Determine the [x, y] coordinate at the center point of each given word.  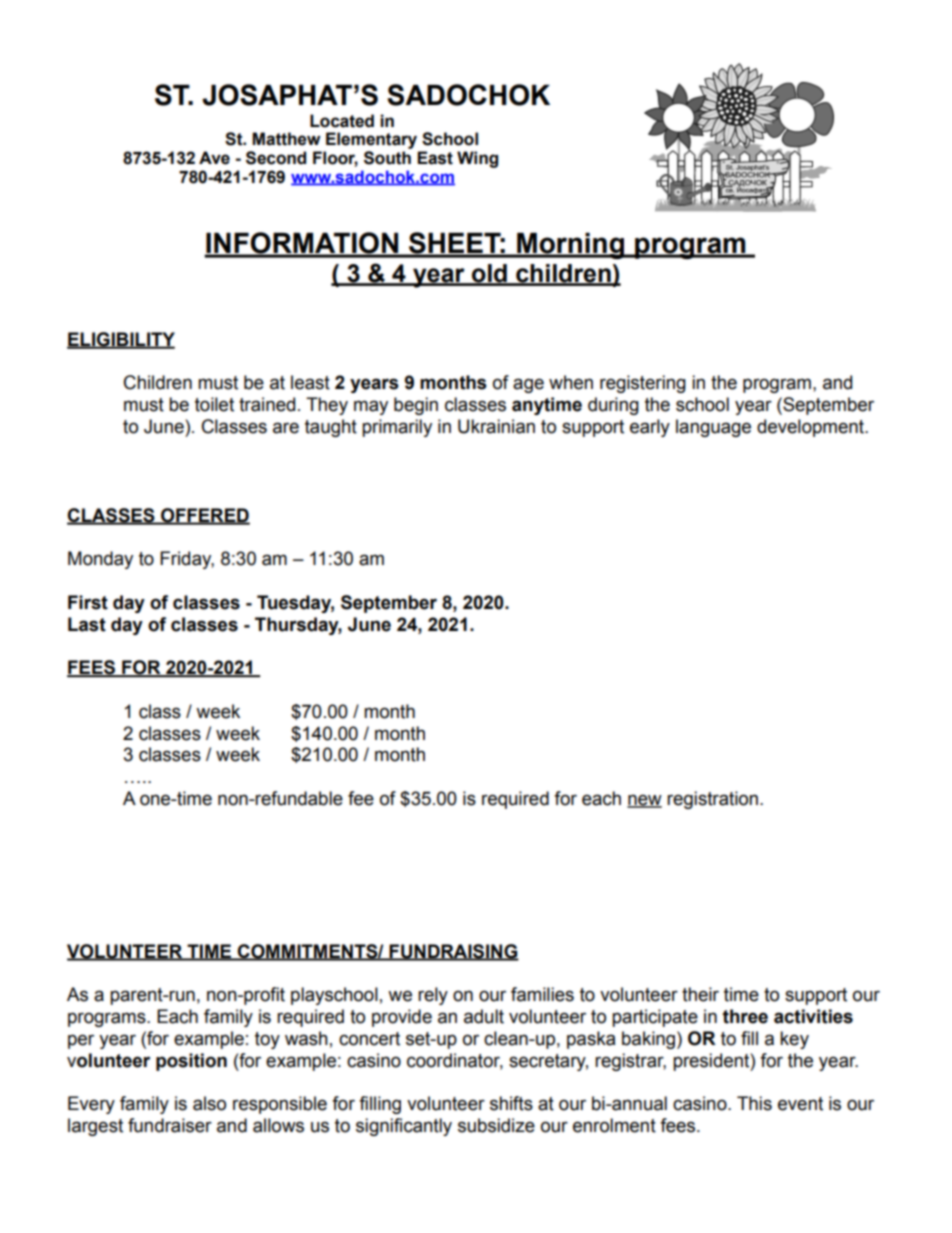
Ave [214, 158]
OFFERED [204, 516]
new [644, 801]
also [209, 1103]
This [754, 1103]
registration [712, 800]
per [81, 1041]
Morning [570, 246]
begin [416, 406]
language [713, 428]
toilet [214, 404]
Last [87, 624]
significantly [404, 1127]
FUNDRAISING [453, 952]
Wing [477, 159]
